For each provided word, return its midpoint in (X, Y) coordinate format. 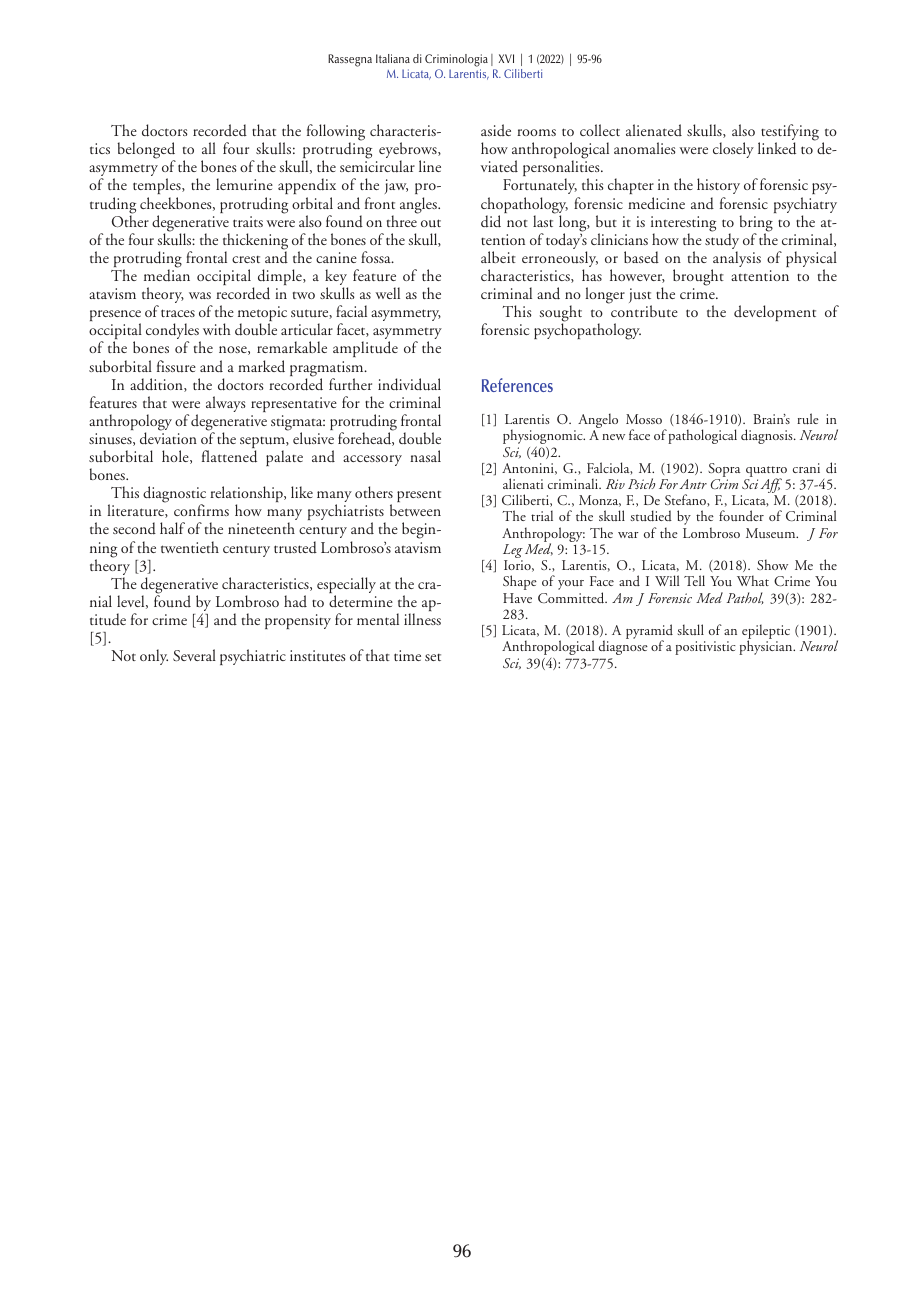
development (775, 313)
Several (194, 655)
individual (409, 384)
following (336, 133)
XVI (506, 58)
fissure (176, 366)
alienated (654, 130)
